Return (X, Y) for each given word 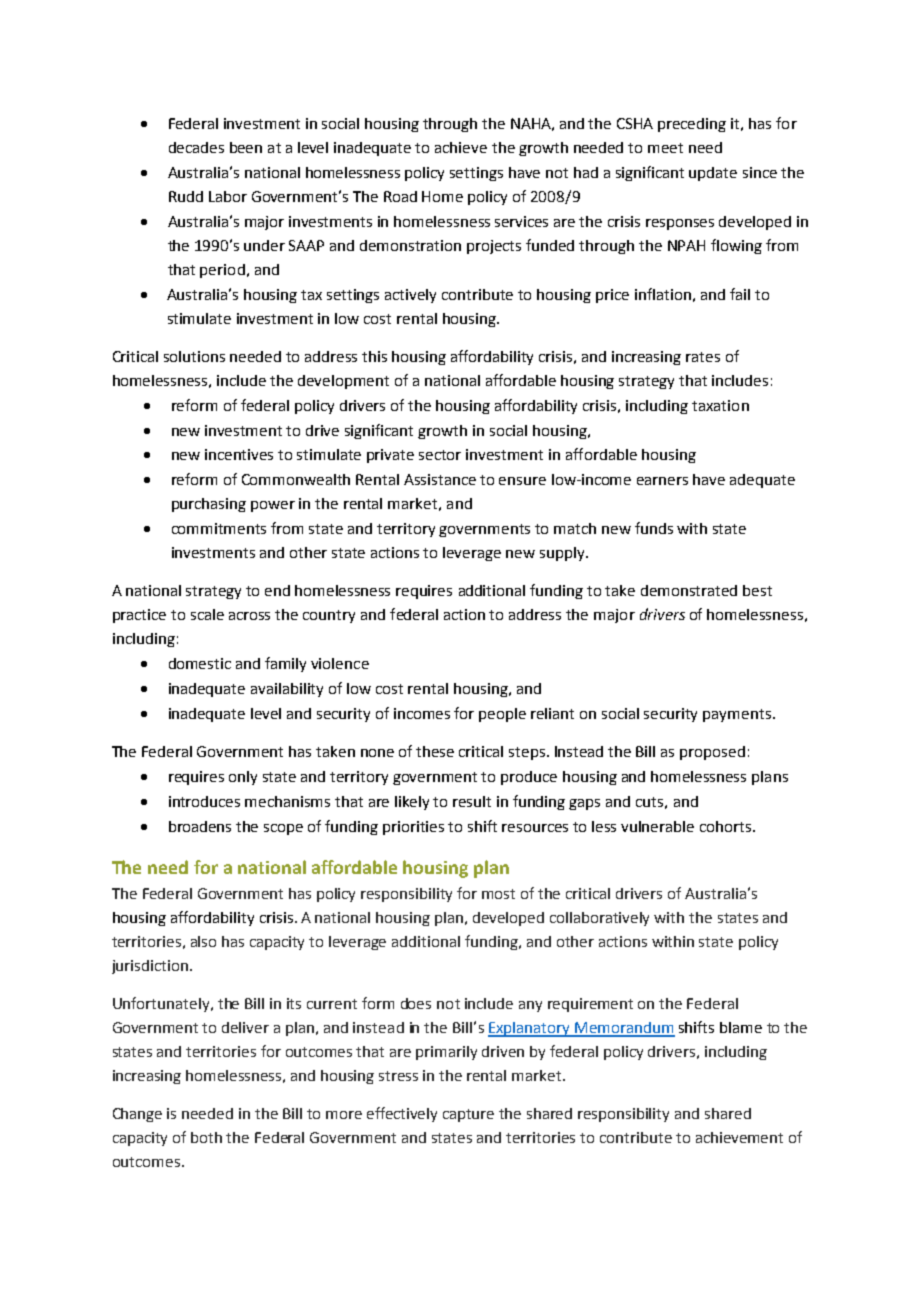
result (472, 801)
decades (196, 147)
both (206, 1137)
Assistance (440, 479)
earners (662, 481)
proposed (712, 753)
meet (665, 148)
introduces (204, 801)
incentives (239, 454)
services (521, 221)
